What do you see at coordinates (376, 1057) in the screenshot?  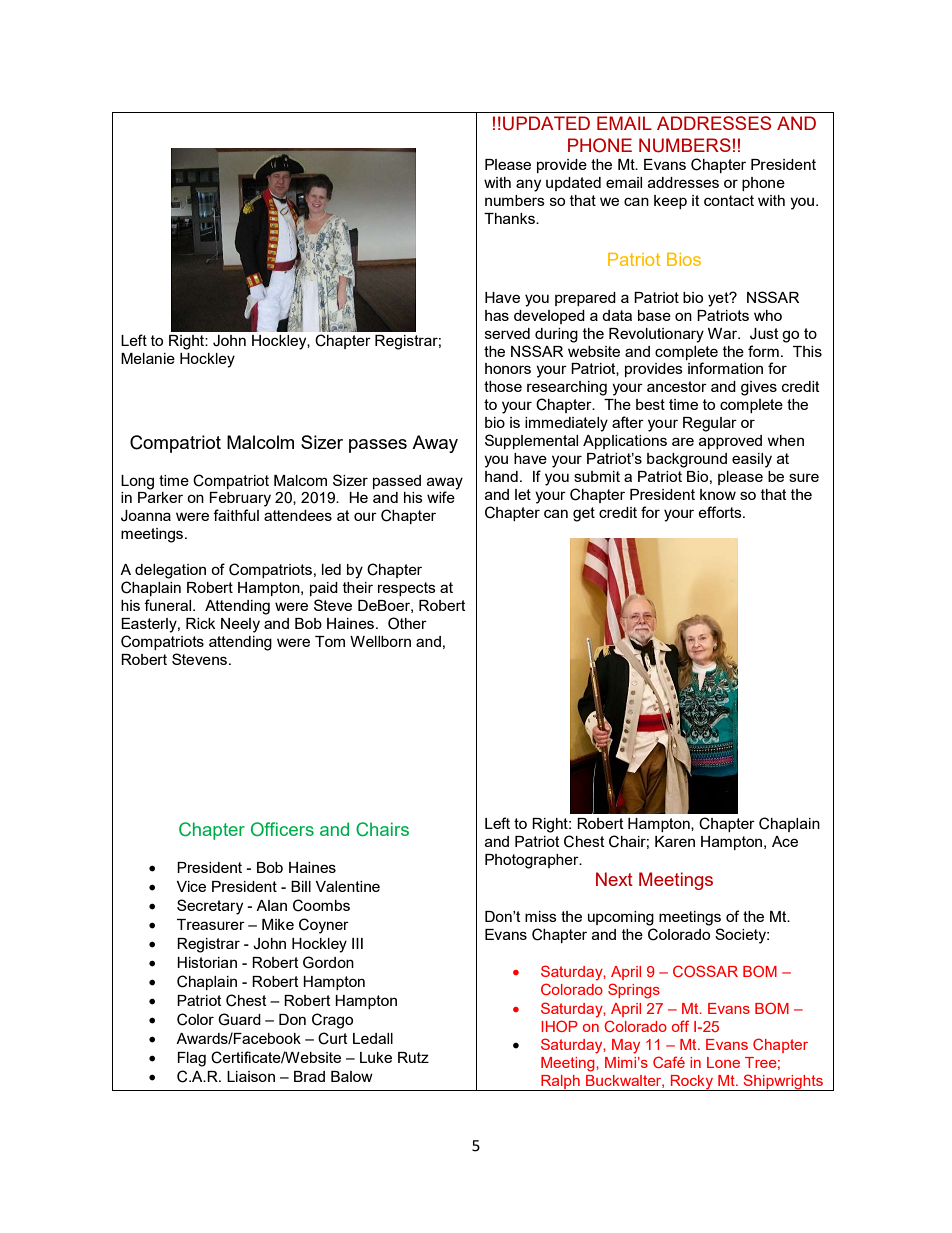 I see `Luke` at bounding box center [376, 1057].
